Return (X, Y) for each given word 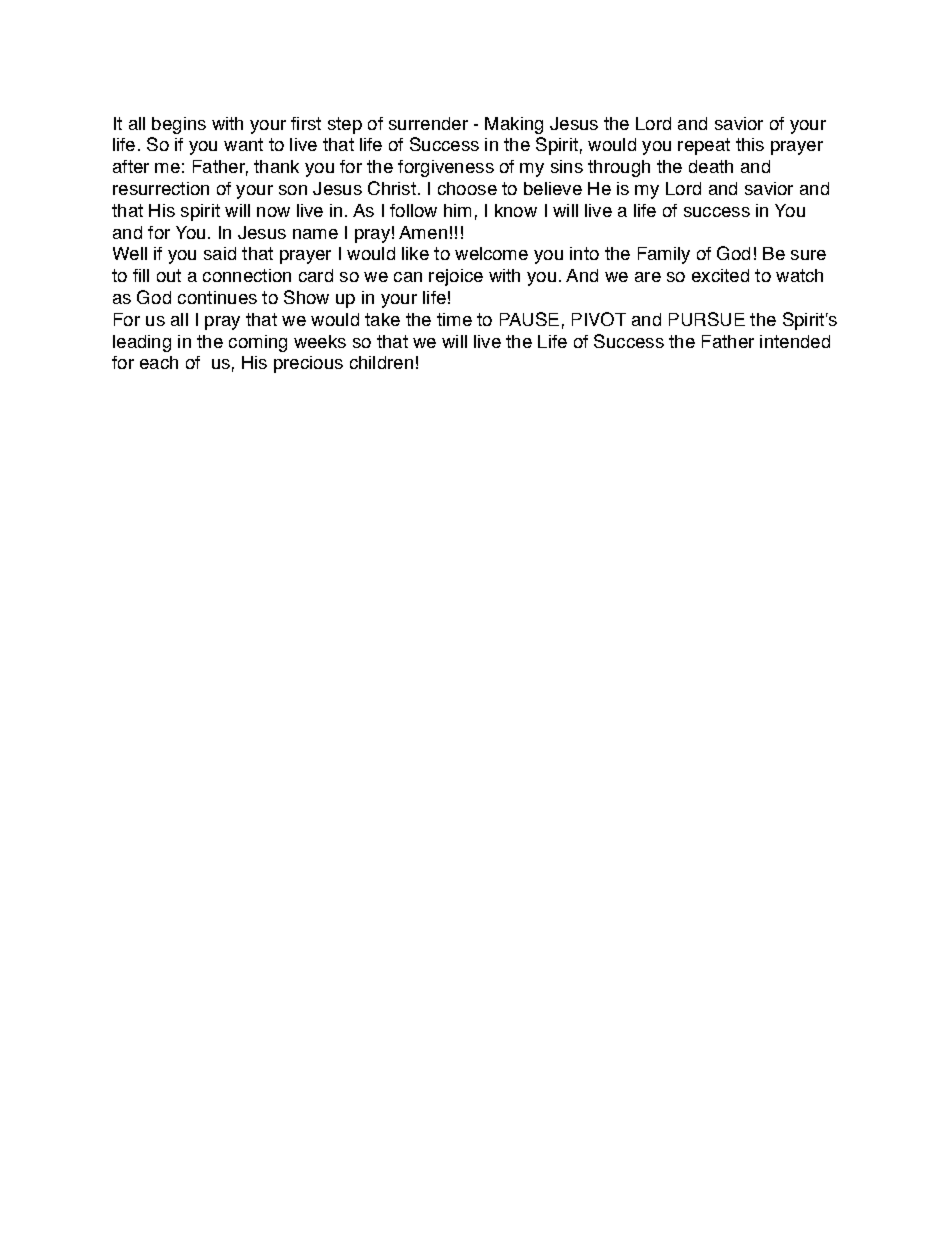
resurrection (161, 188)
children (381, 362)
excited (720, 275)
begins (179, 125)
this (750, 144)
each (159, 362)
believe (553, 188)
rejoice (456, 277)
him (457, 210)
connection (247, 275)
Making (514, 125)
